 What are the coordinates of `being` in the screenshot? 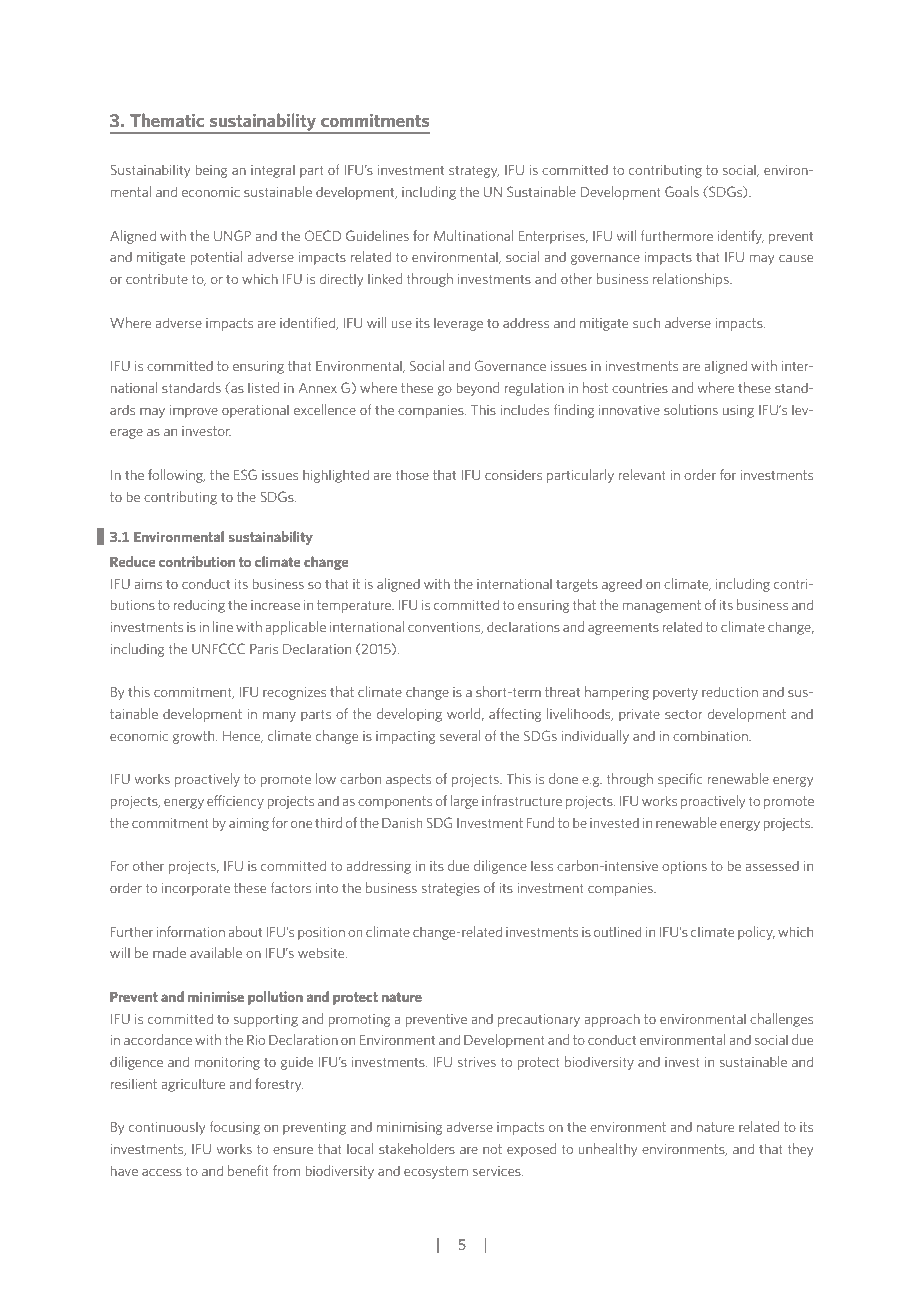 It's located at (211, 171).
